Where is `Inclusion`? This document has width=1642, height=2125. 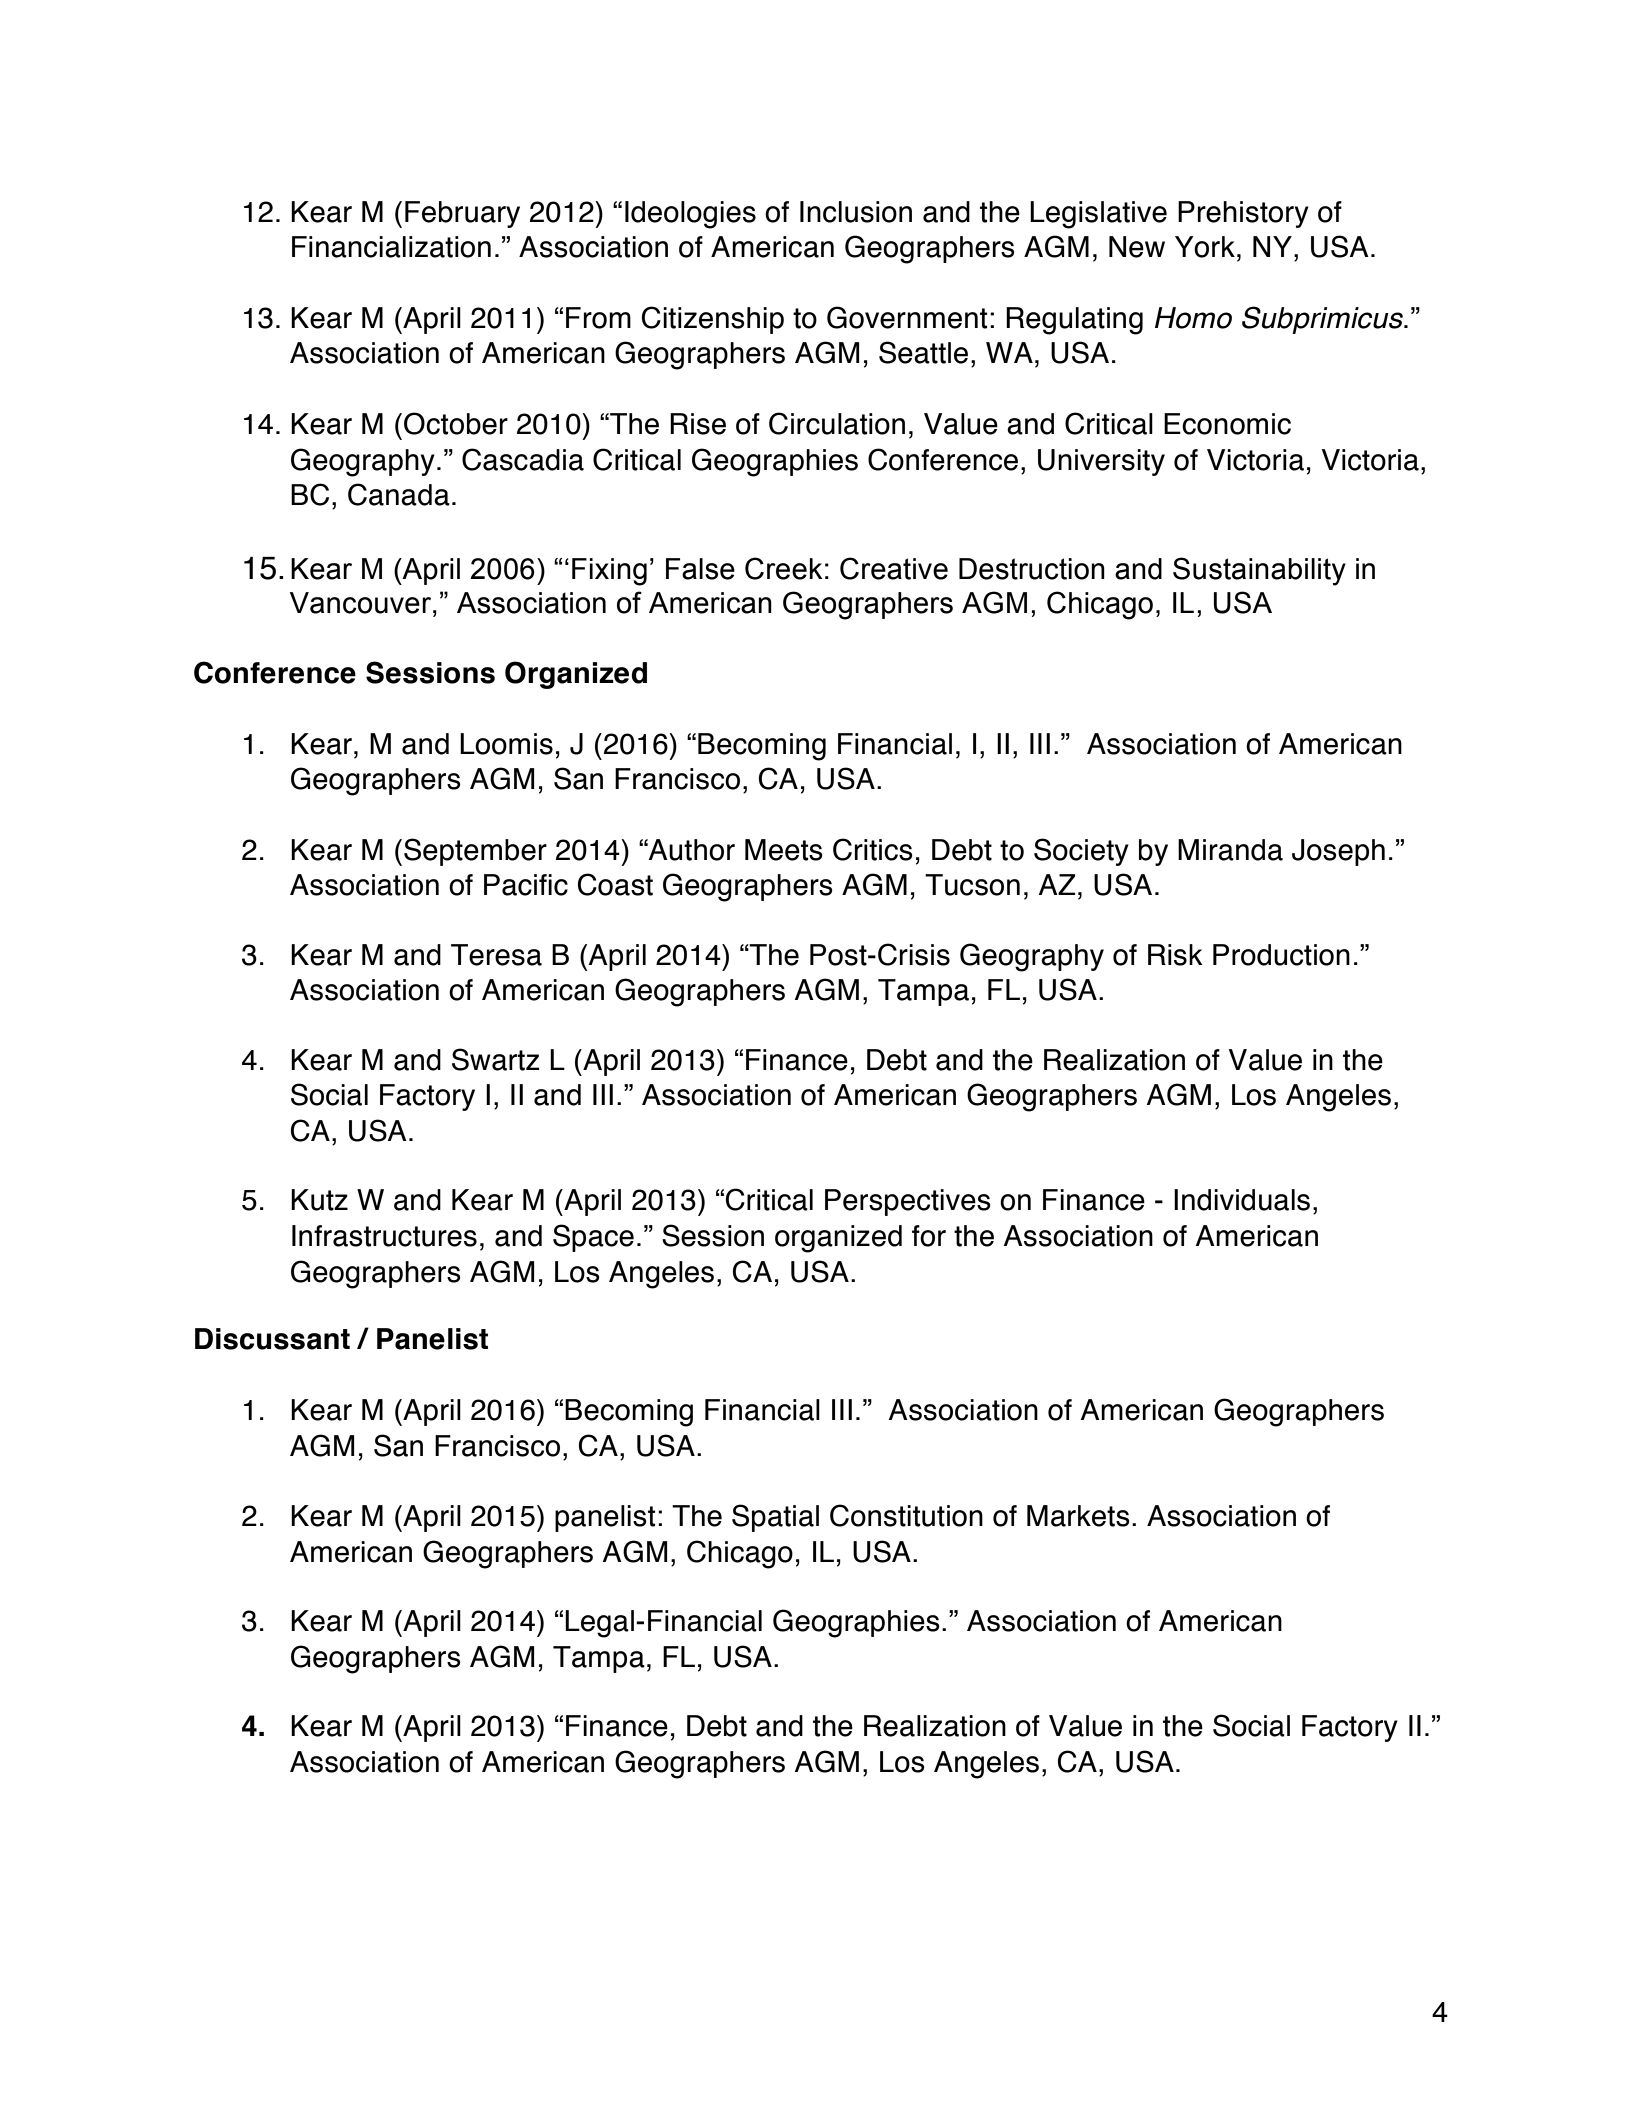
Inclusion is located at coordinates (856, 212).
